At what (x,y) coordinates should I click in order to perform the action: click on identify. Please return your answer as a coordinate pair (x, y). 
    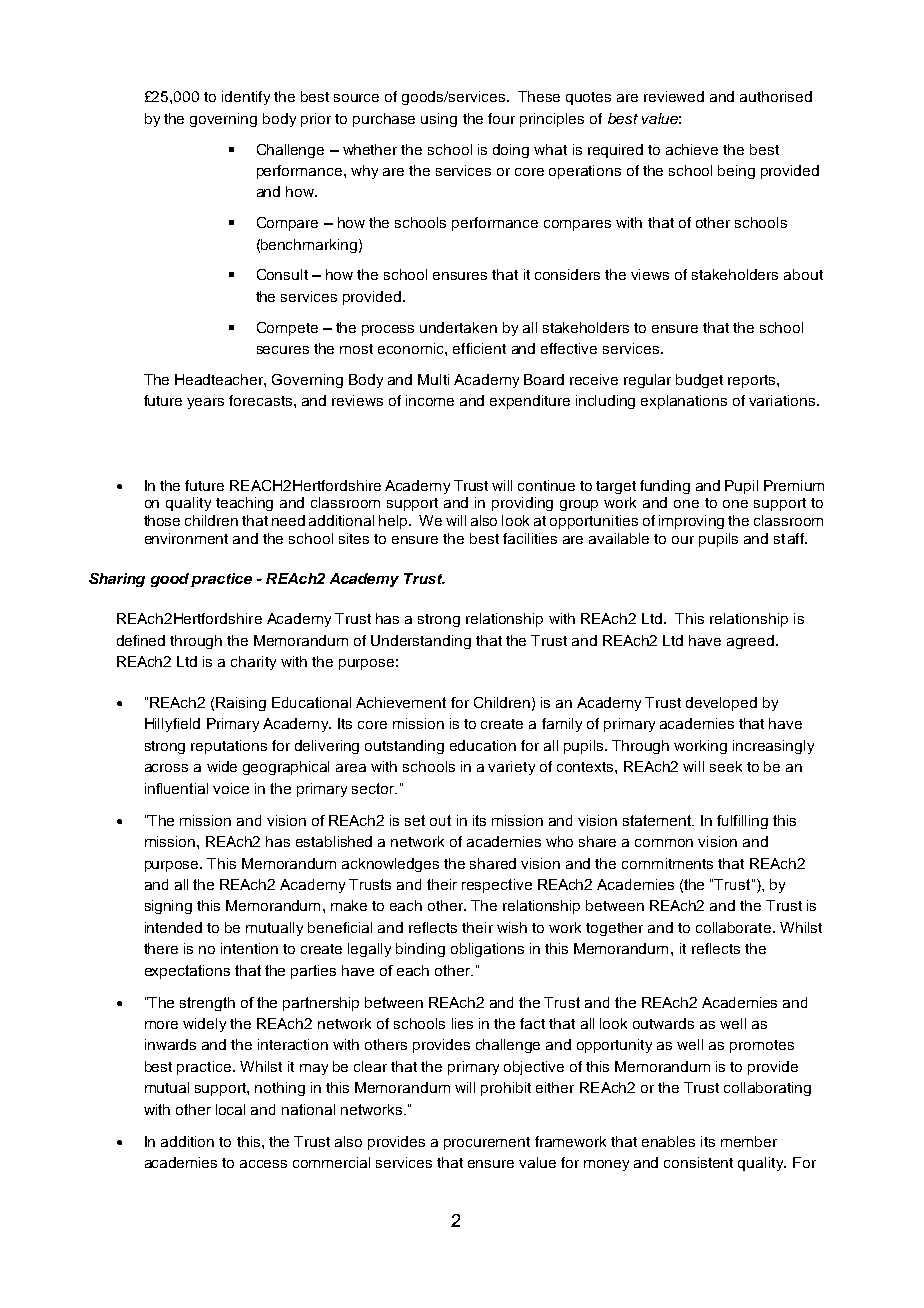
    Looking at the image, I should click on (246, 98).
